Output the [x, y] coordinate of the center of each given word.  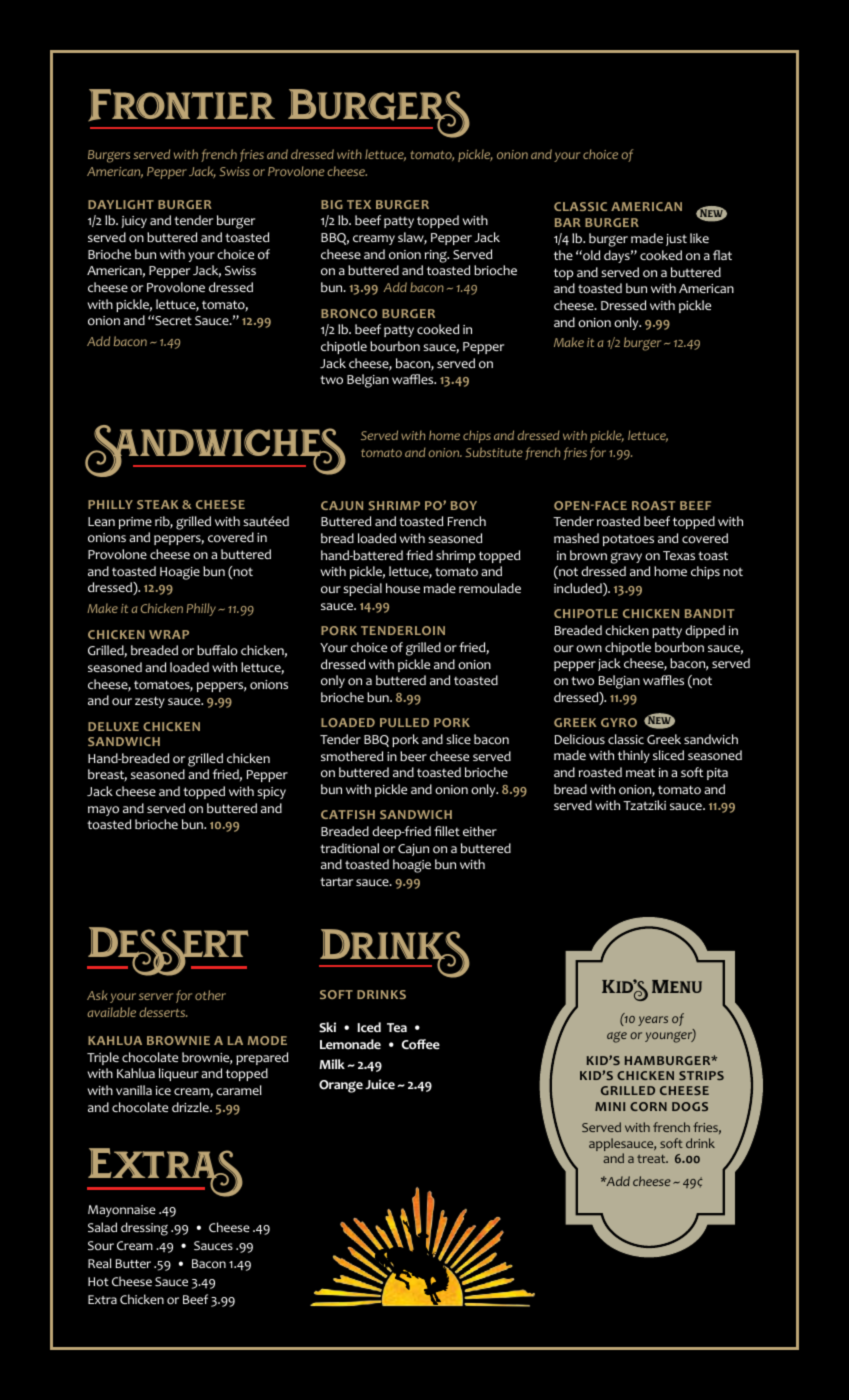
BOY [464, 505]
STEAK [158, 504]
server [156, 996]
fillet [447, 831]
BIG [332, 204]
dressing [144, 1229]
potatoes [628, 540]
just [676, 240]
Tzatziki [644, 805]
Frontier [181, 105]
